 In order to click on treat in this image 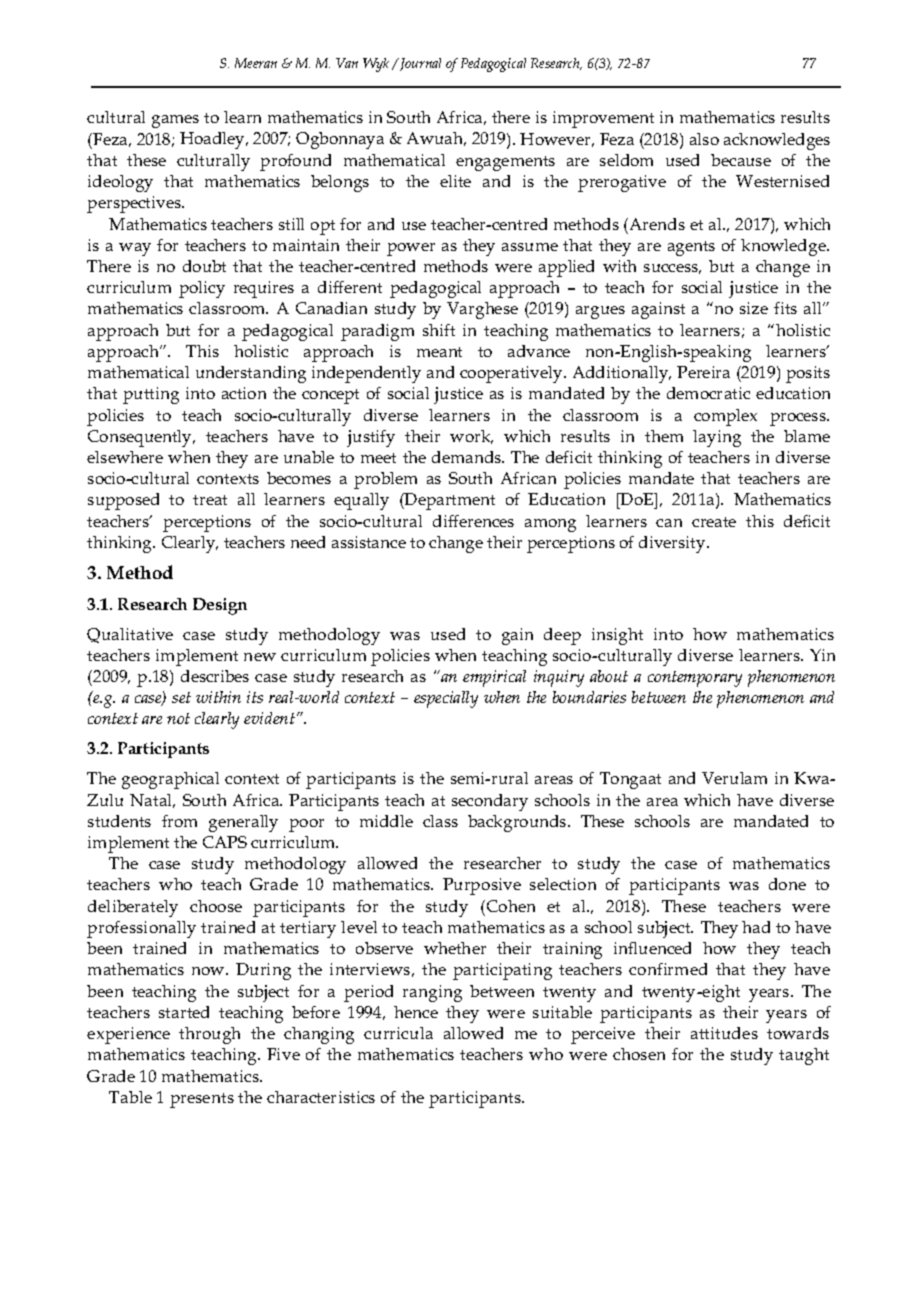, I will do `click(210, 500)`.
